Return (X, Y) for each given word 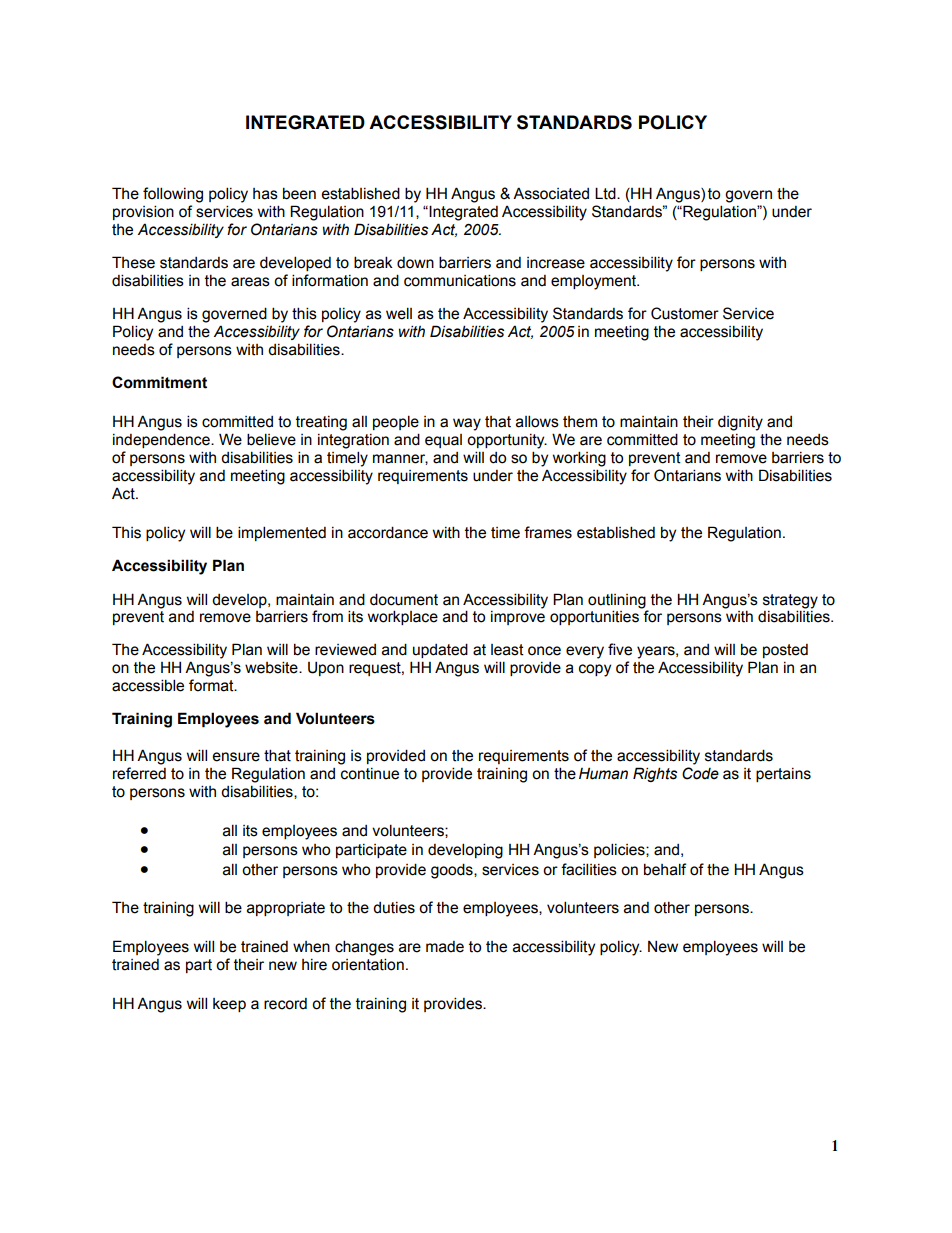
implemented (282, 533)
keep (229, 1005)
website (272, 667)
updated (440, 650)
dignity (740, 423)
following (173, 195)
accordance (388, 532)
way (467, 424)
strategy (790, 601)
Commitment (159, 382)
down (415, 263)
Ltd (606, 193)
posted (785, 651)
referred (139, 773)
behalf (665, 869)
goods (453, 871)
